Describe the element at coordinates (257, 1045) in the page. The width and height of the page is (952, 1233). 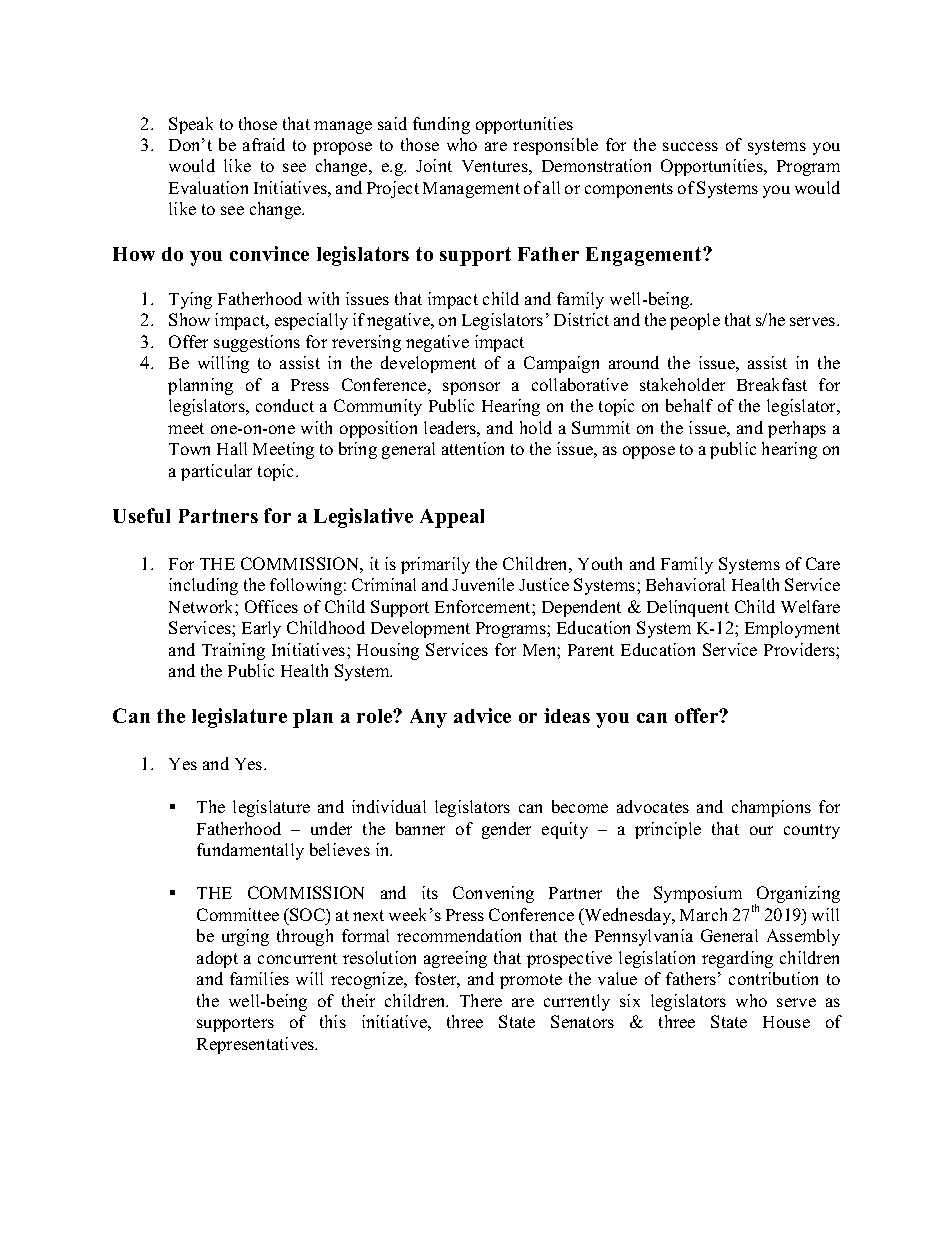
I see `Representatives` at that location.
